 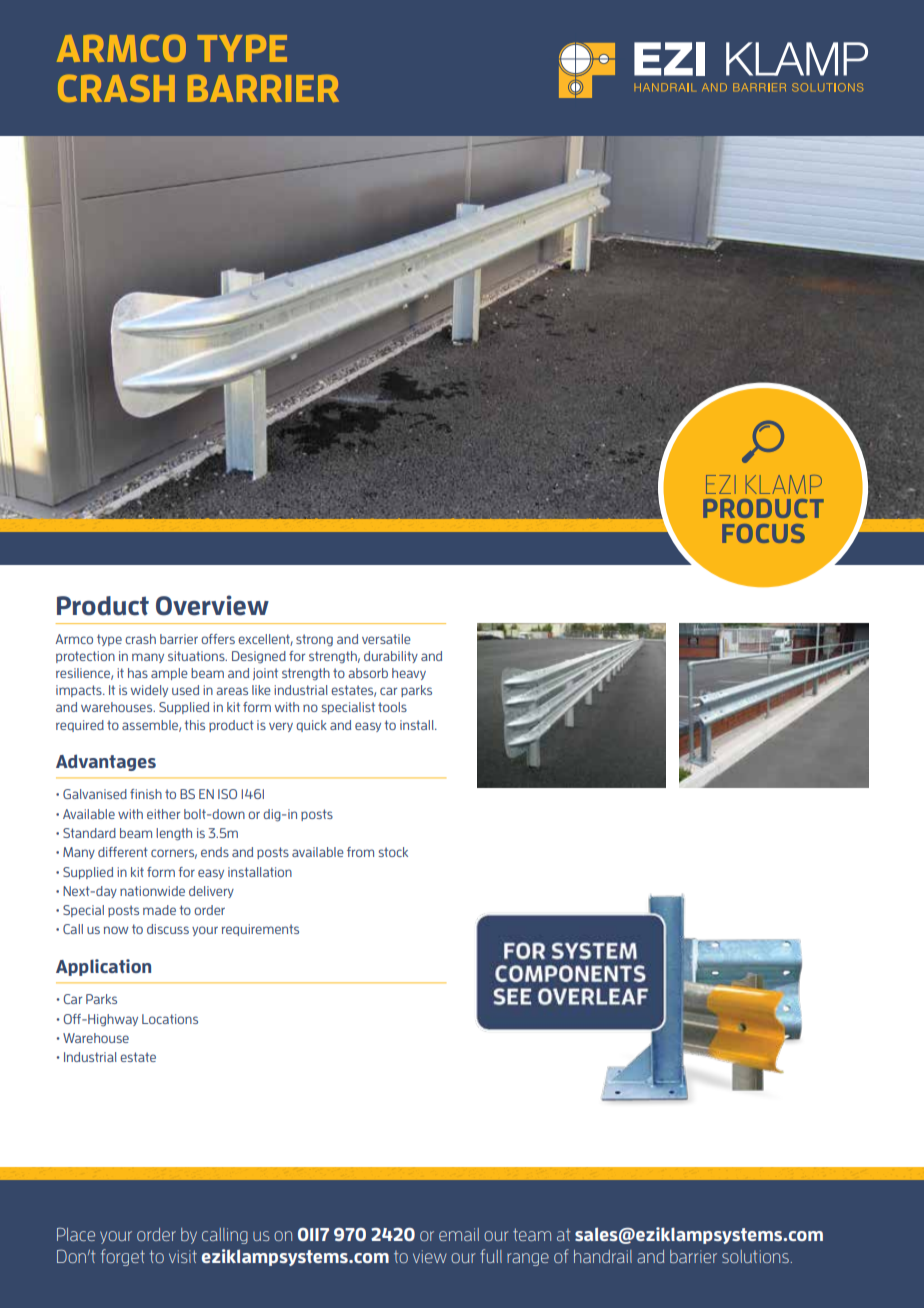 What do you see at coordinates (360, 852) in the screenshot?
I see `from` at bounding box center [360, 852].
